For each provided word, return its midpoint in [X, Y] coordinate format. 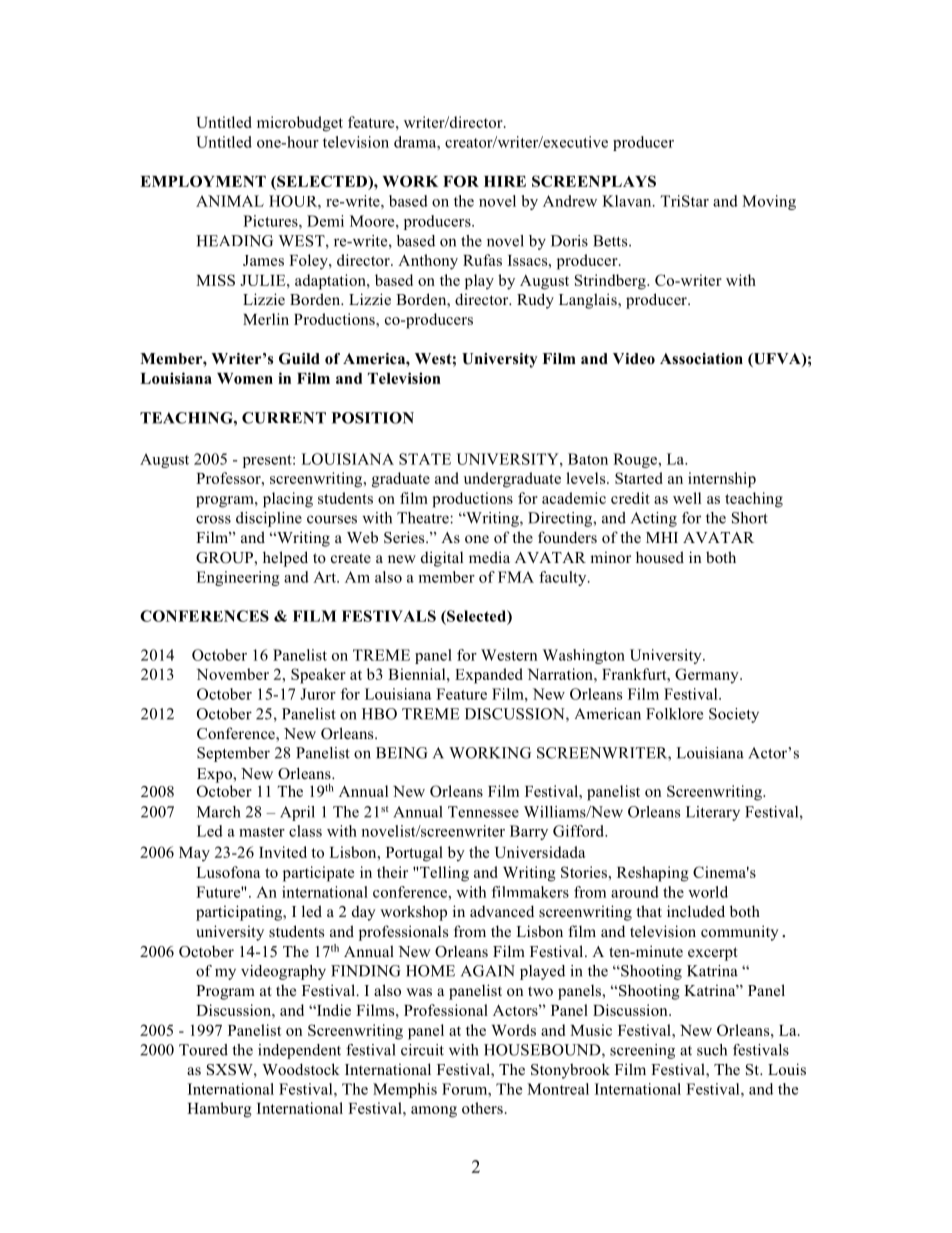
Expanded [489, 676]
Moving [769, 202]
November [233, 674]
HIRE [505, 181]
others [482, 1108]
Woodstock [301, 1069]
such [712, 1050]
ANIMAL [230, 201]
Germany [708, 676]
